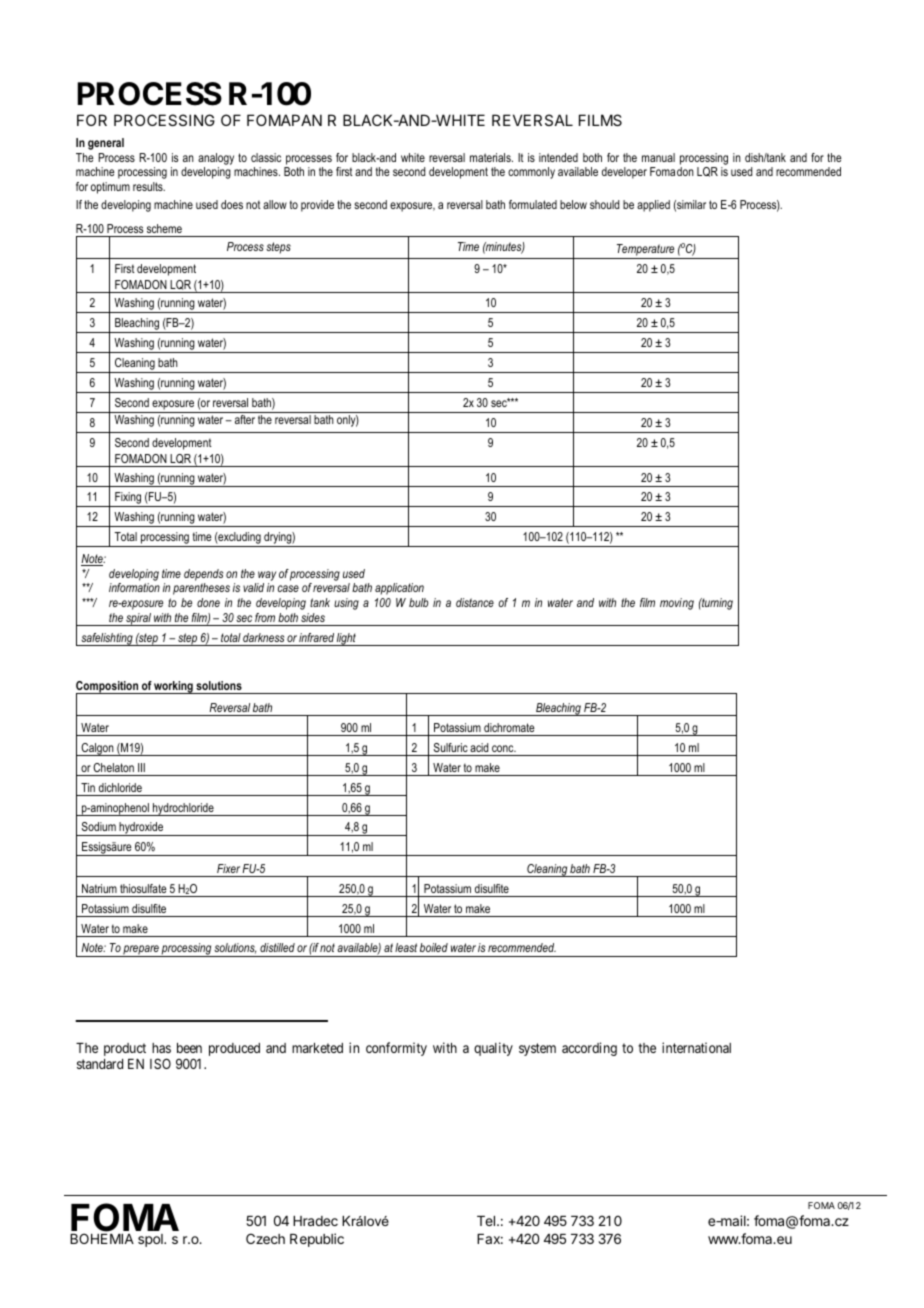  I want to click on Tel, so click(487, 1221).
